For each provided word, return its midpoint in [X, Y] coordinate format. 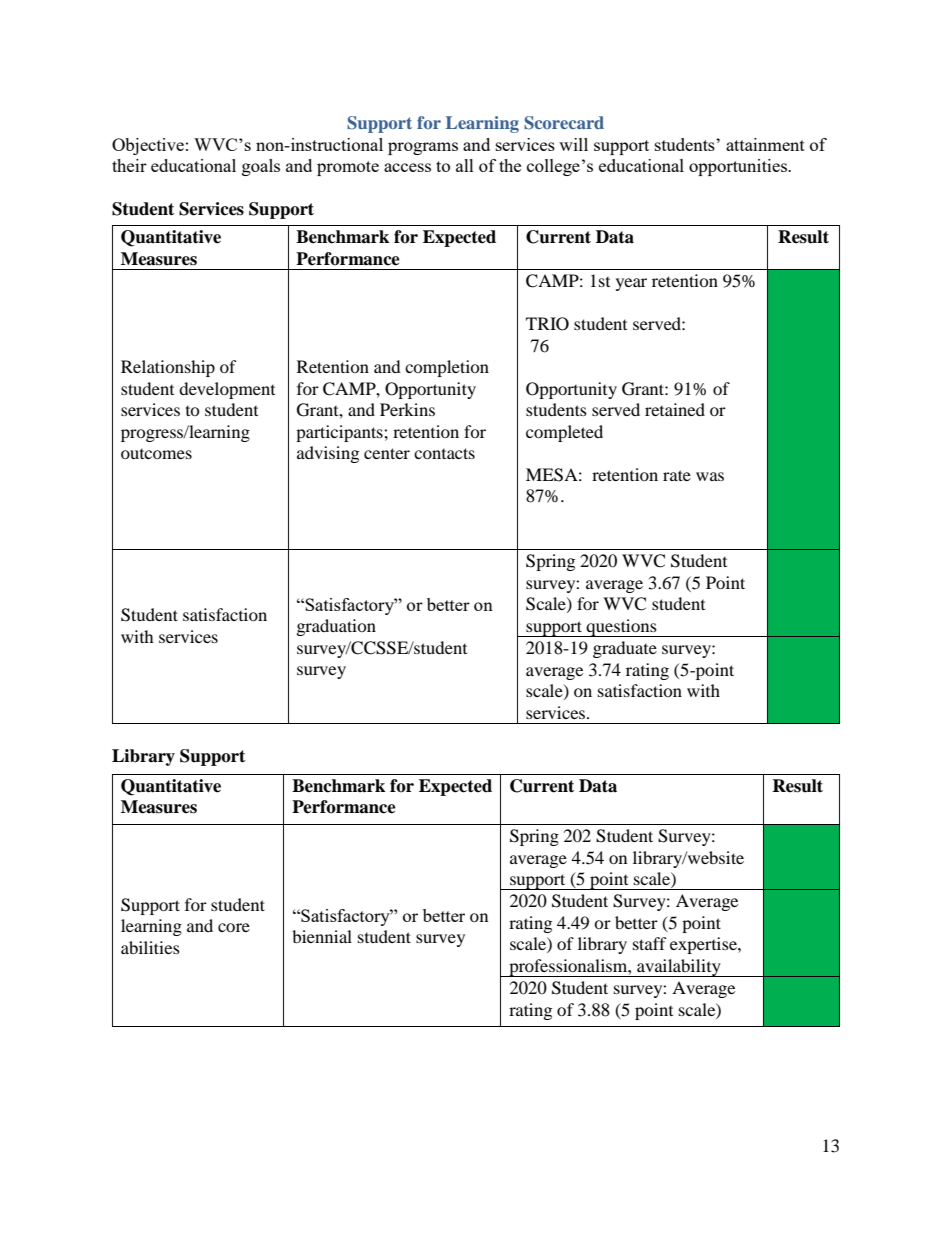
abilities [150, 947]
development [227, 390]
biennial [322, 936]
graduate [625, 649]
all [465, 165]
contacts [444, 453]
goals [261, 167]
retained [675, 409]
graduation [336, 627]
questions [622, 628]
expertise [704, 945]
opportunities [739, 167]
